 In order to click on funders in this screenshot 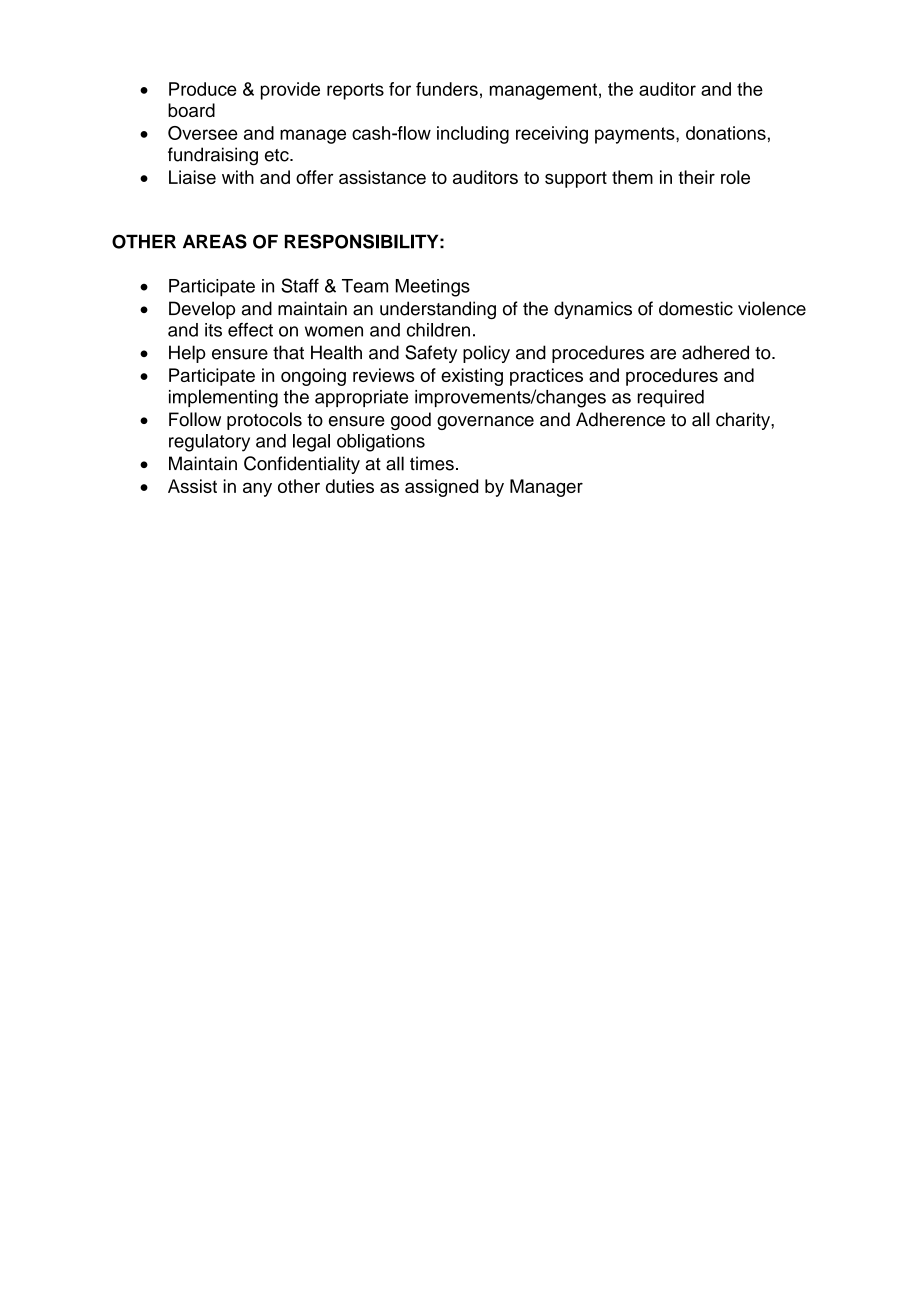, I will do `click(447, 89)`.
